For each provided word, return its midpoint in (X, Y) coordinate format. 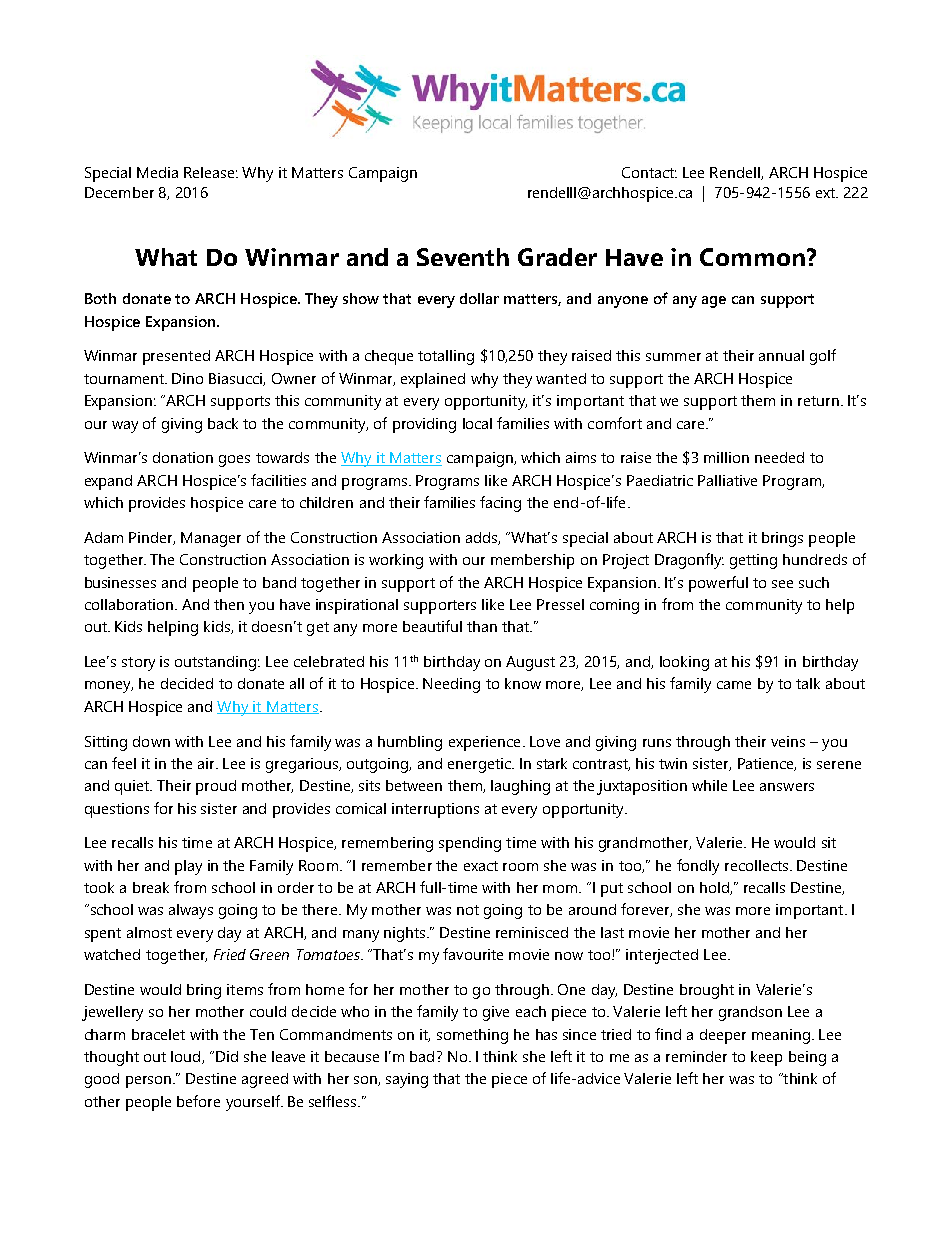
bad (422, 1056)
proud (216, 787)
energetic (480, 765)
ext (826, 193)
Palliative (727, 480)
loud (187, 1057)
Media (157, 172)
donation (183, 457)
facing (500, 504)
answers (787, 787)
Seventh (463, 257)
